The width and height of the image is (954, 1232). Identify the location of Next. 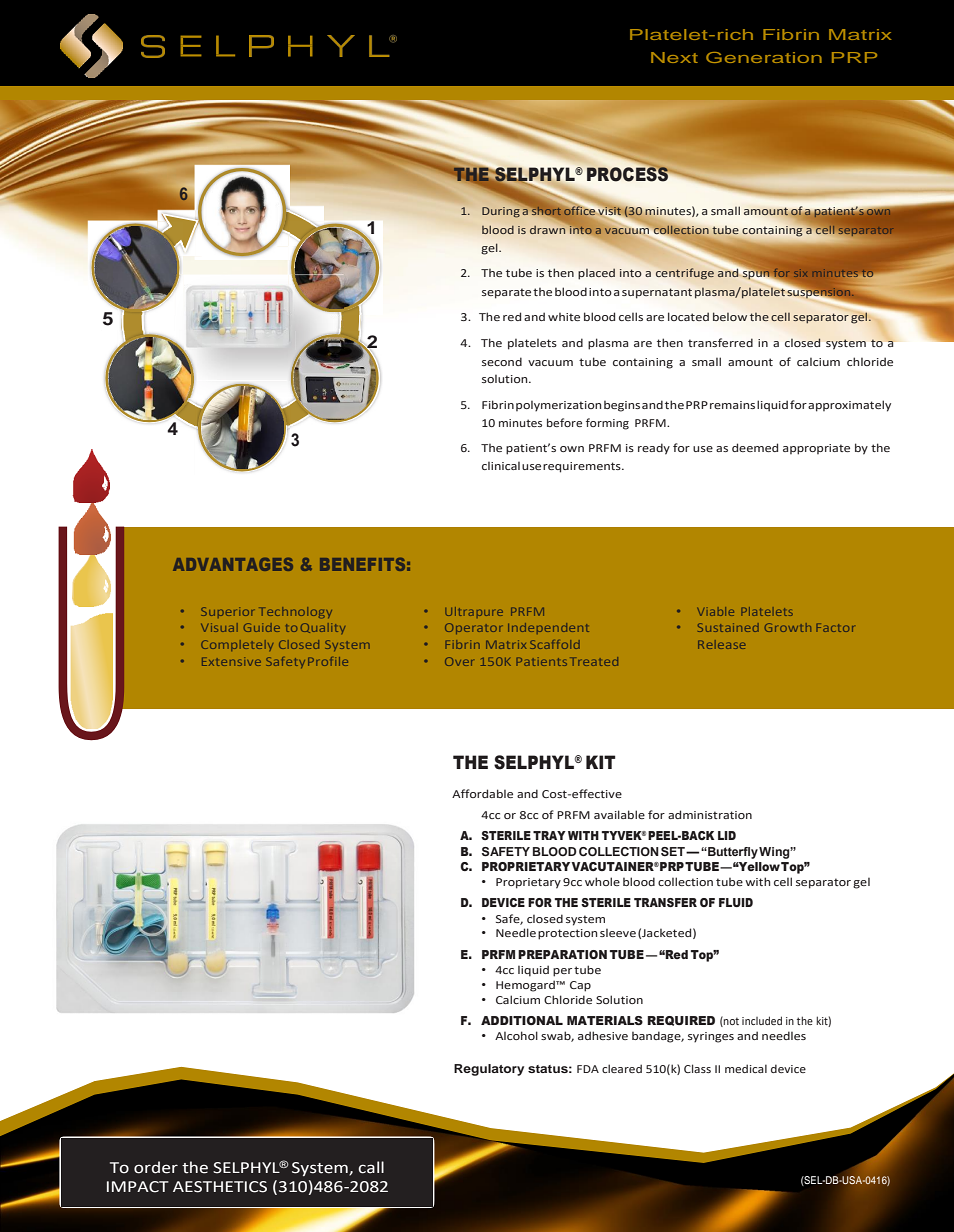
(674, 57).
